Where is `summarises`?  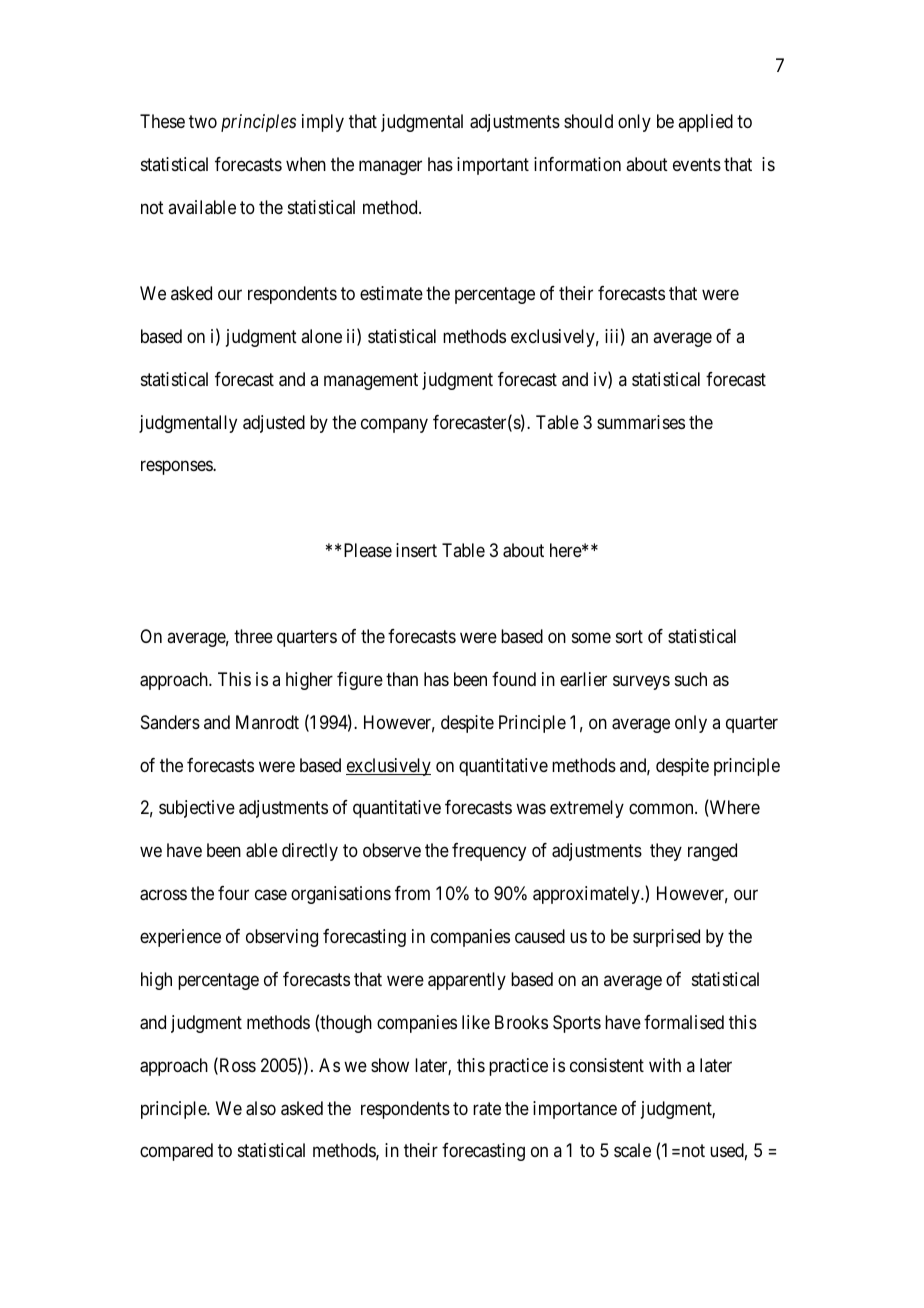 summarises is located at coordinates (641, 422).
